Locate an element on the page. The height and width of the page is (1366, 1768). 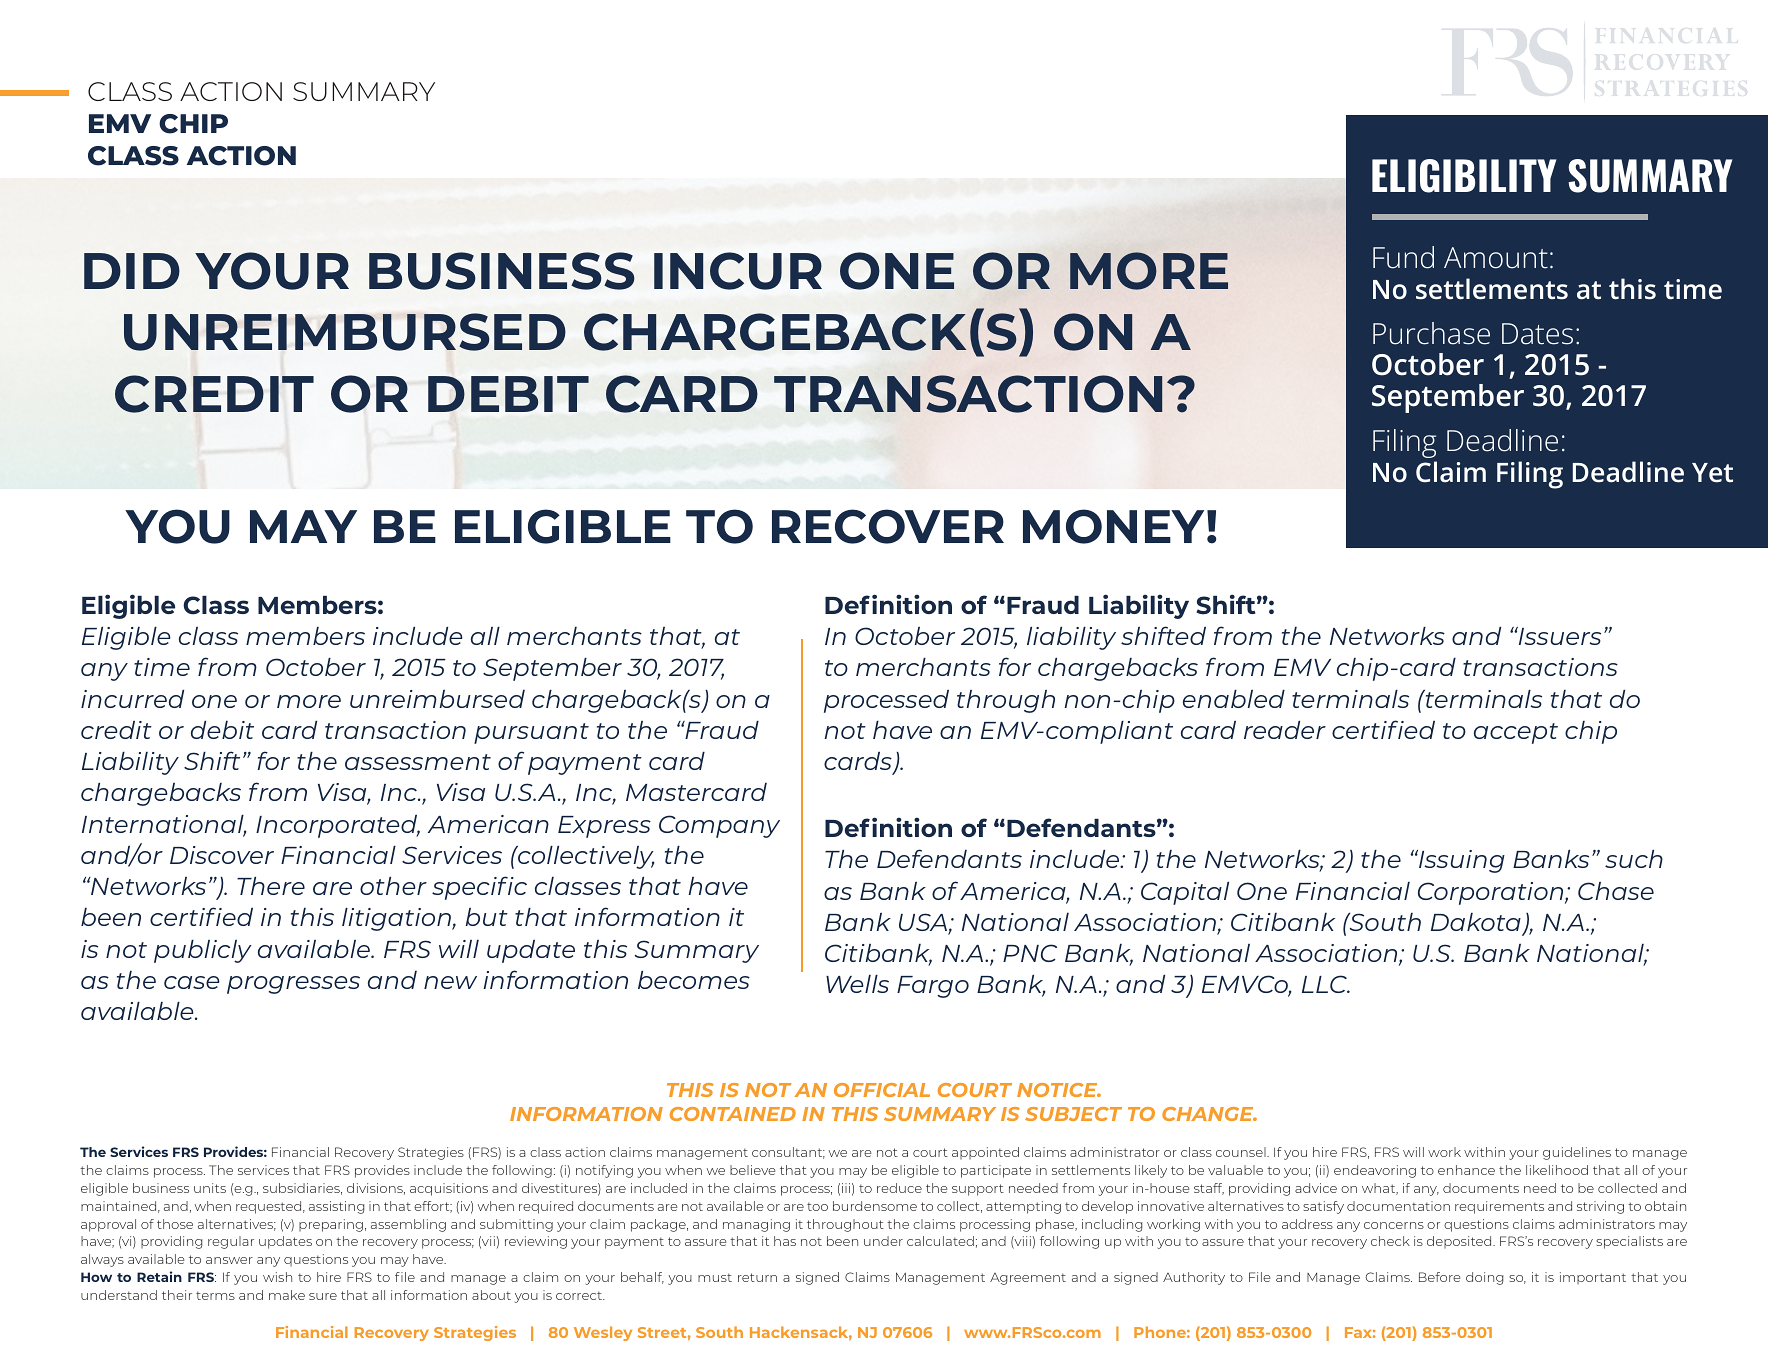
ELIGIBILITY is located at coordinates (1464, 176).
